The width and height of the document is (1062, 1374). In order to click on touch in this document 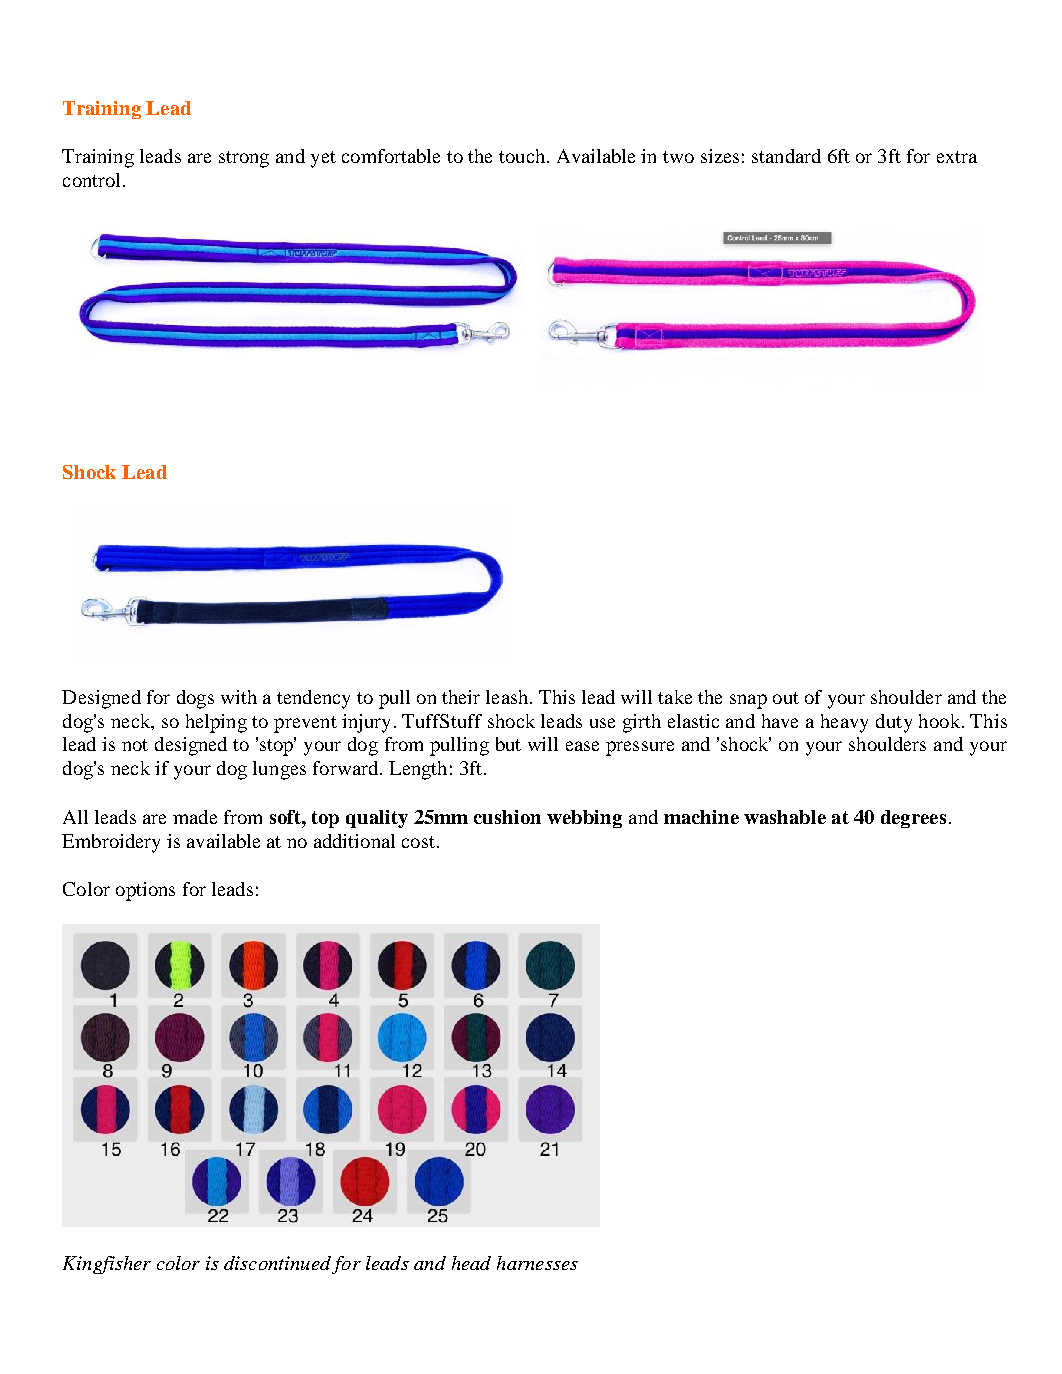, I will do `click(522, 156)`.
